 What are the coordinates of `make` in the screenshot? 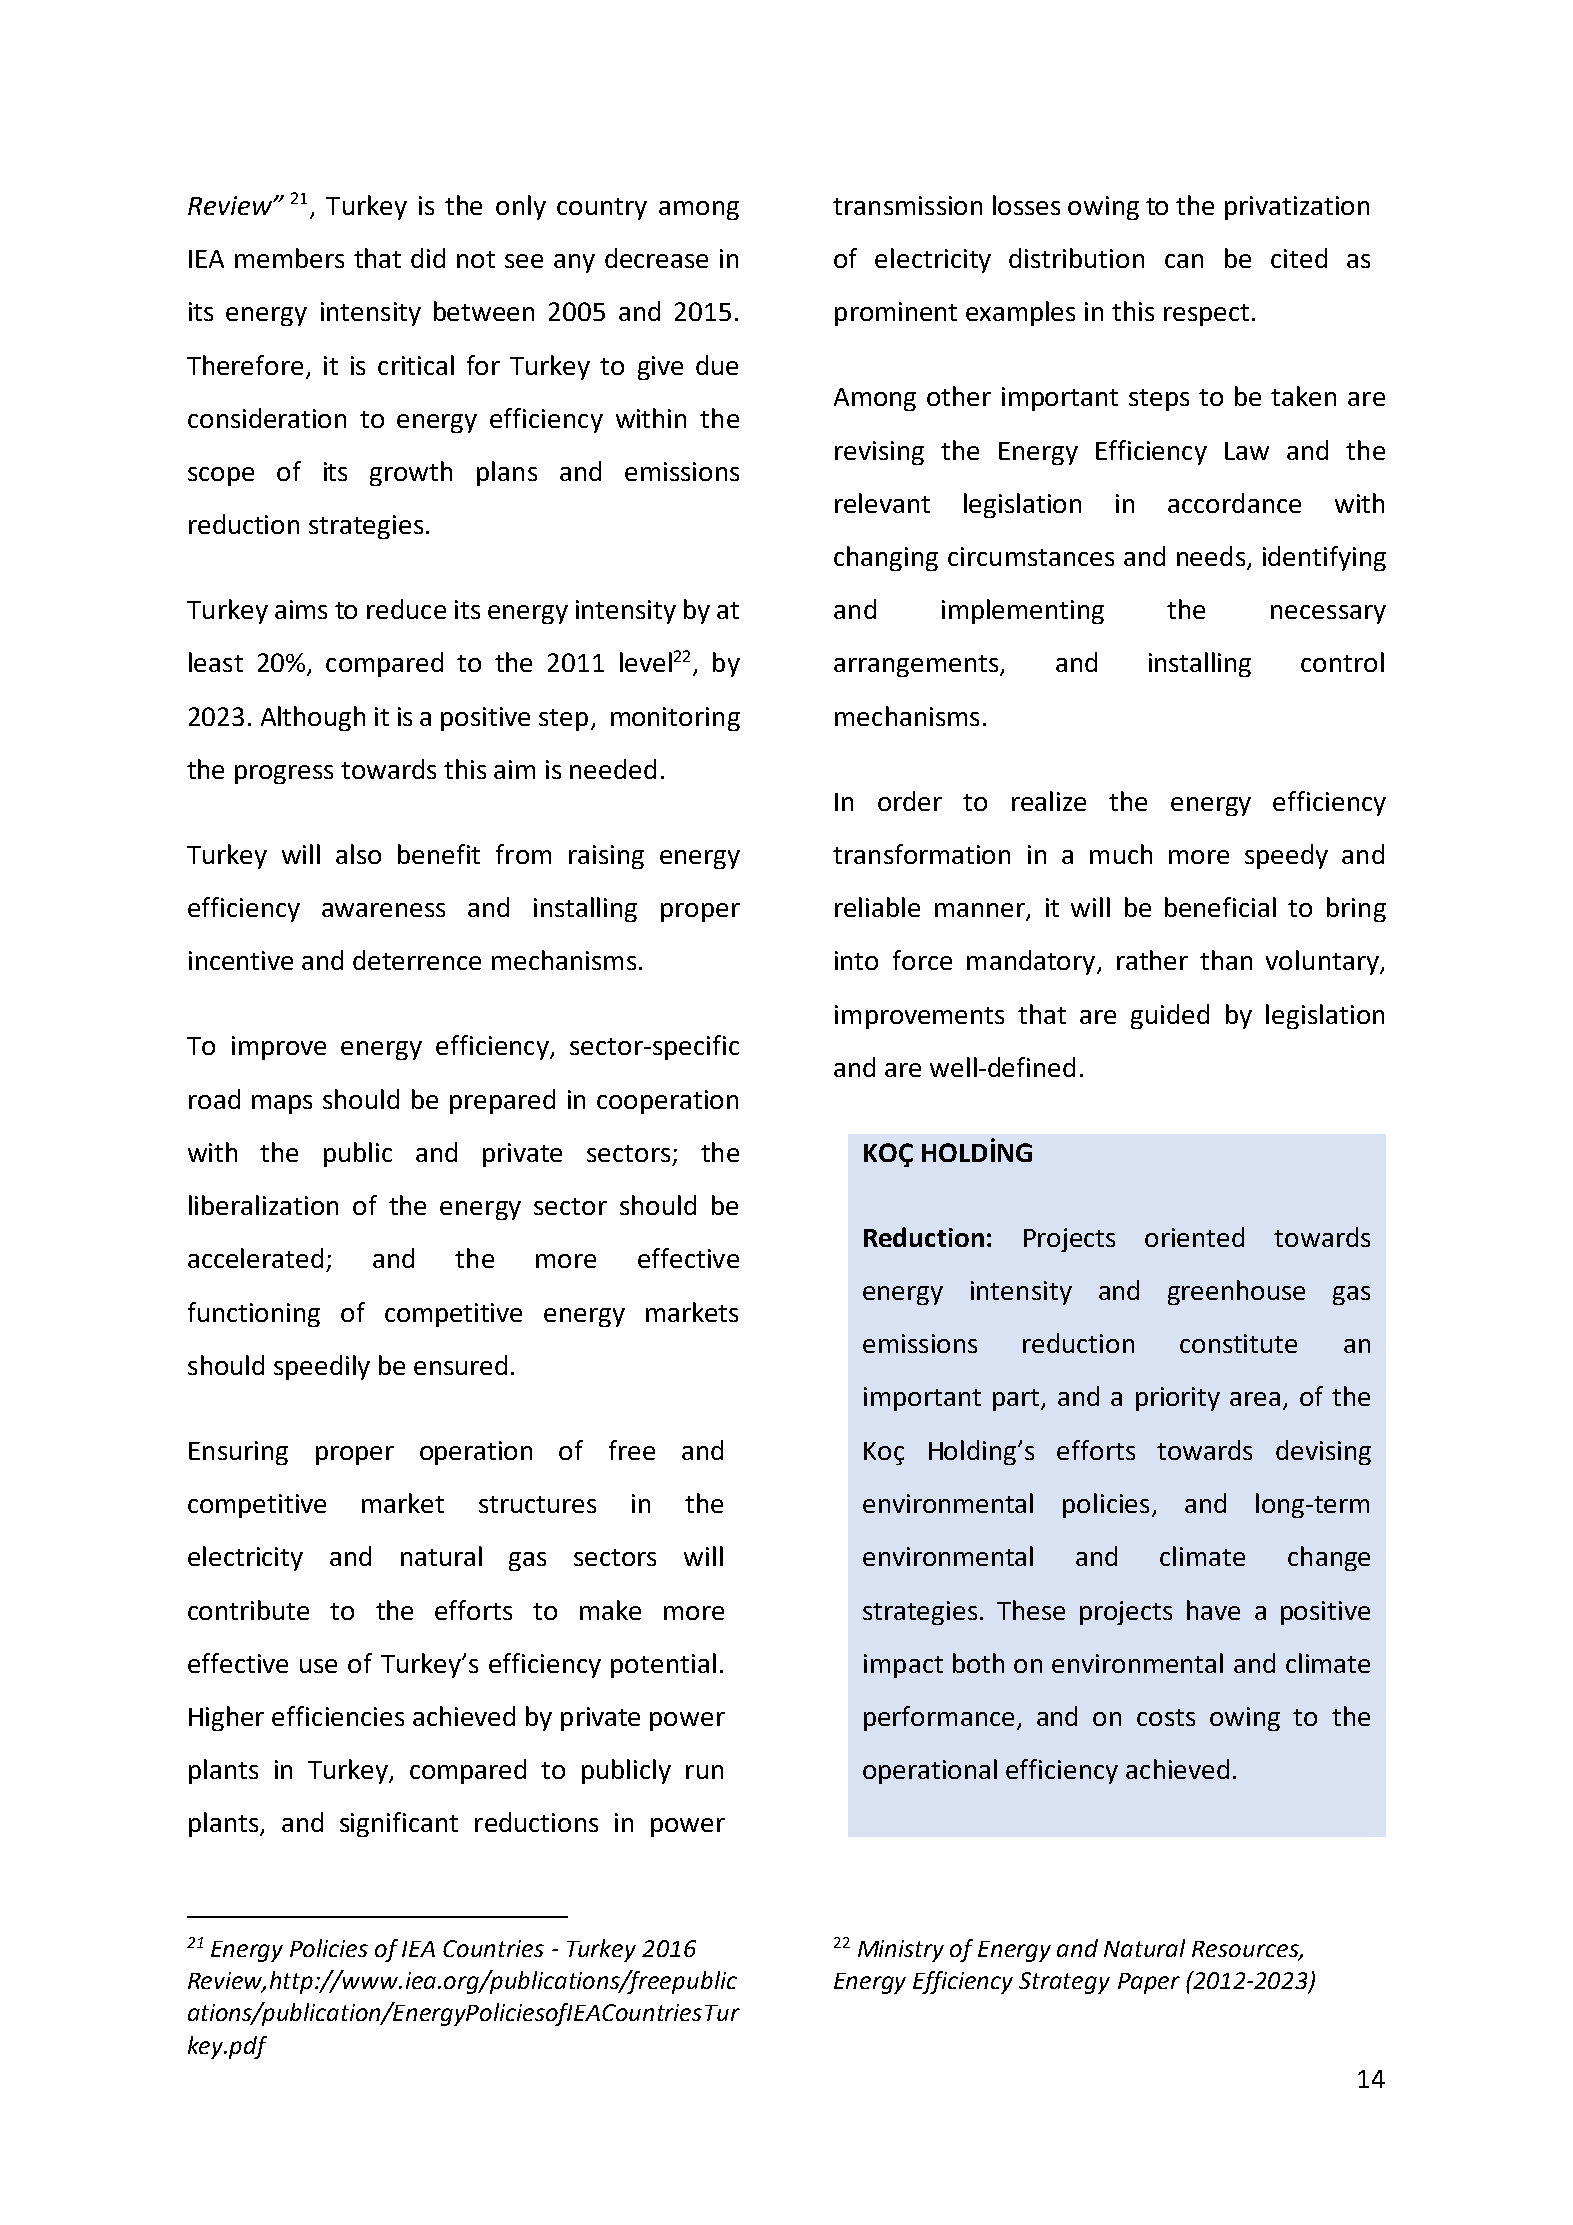 It's located at (610, 1610).
